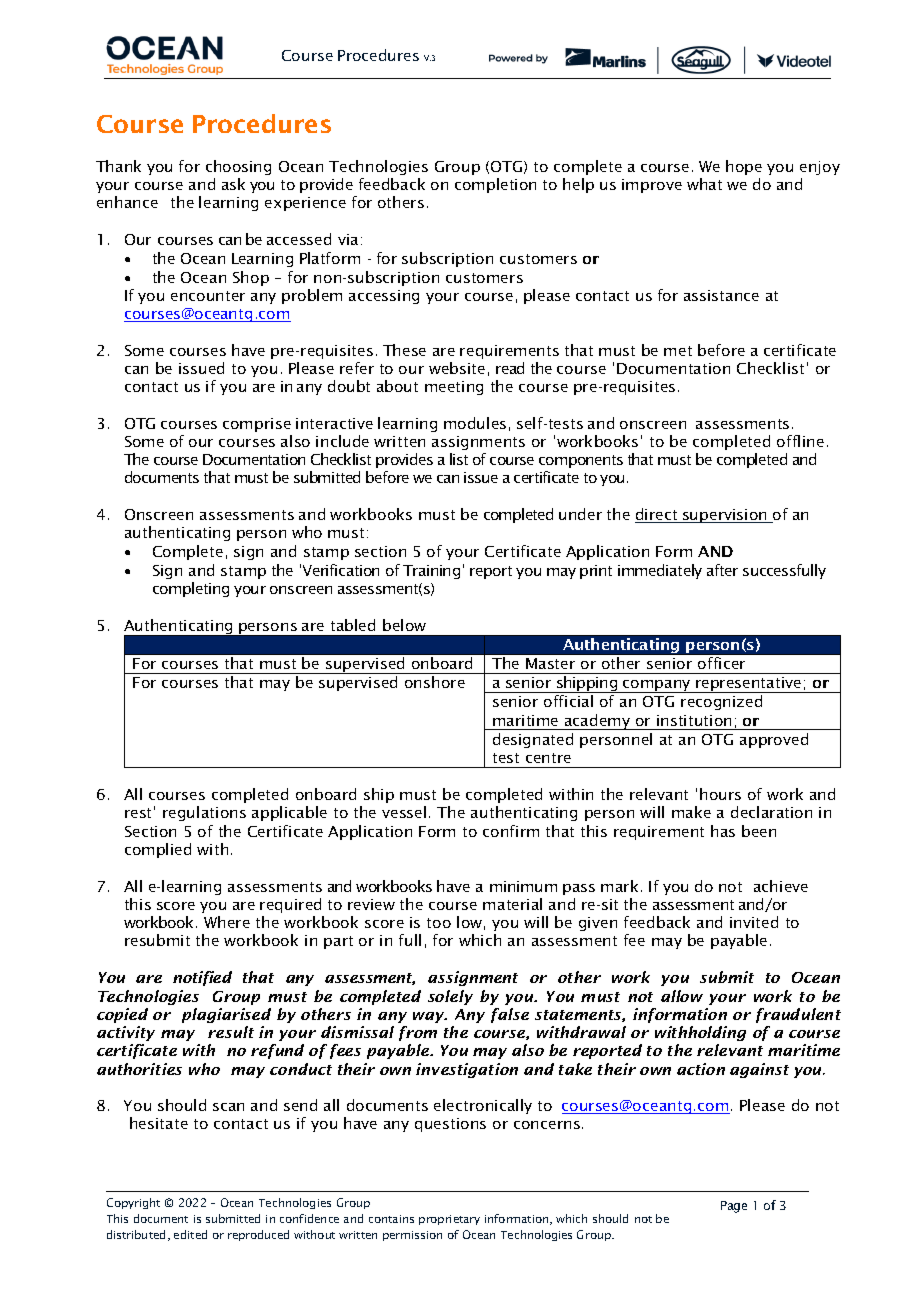 The width and height of the document is (924, 1308). I want to click on recognized, so click(721, 702).
